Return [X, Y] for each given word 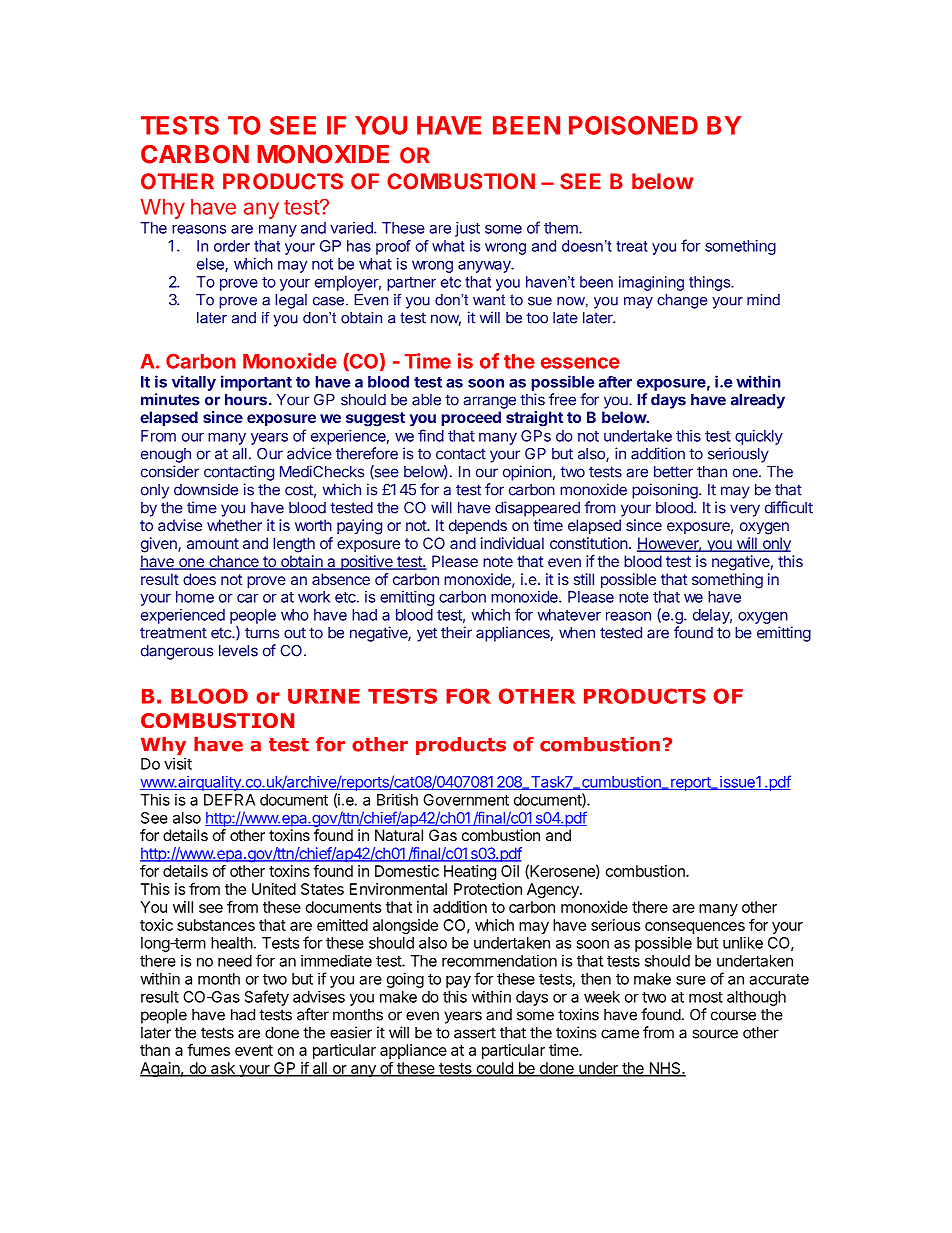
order [232, 246]
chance [234, 562]
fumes [208, 1050]
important [256, 383]
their [456, 632]
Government [466, 800]
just [467, 229]
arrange [489, 402]
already [758, 401]
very [745, 510]
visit [178, 764]
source [715, 1034]
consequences [695, 928]
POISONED [633, 125]
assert [475, 1033]
